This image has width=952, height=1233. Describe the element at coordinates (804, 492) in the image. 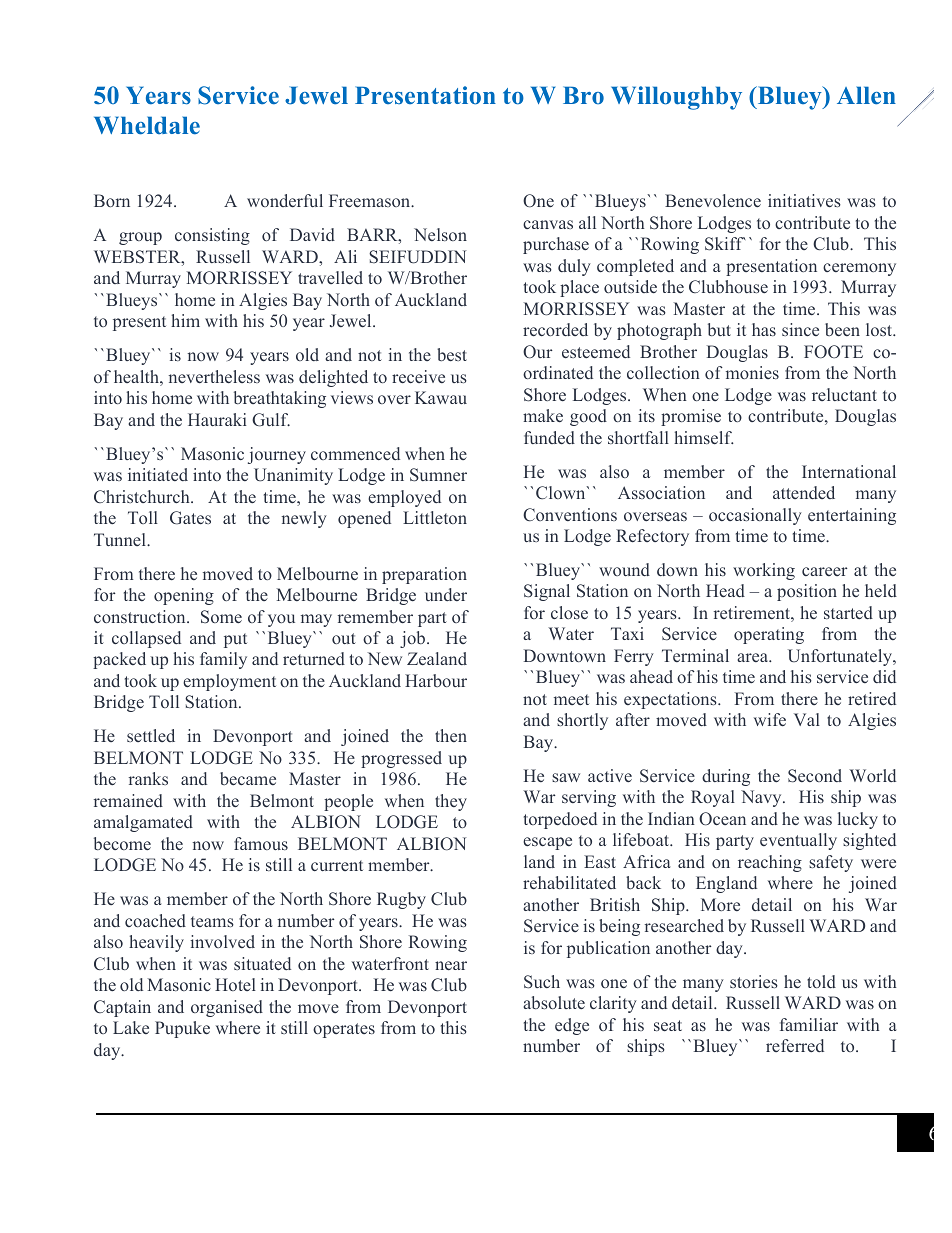

I see `attended` at that location.
